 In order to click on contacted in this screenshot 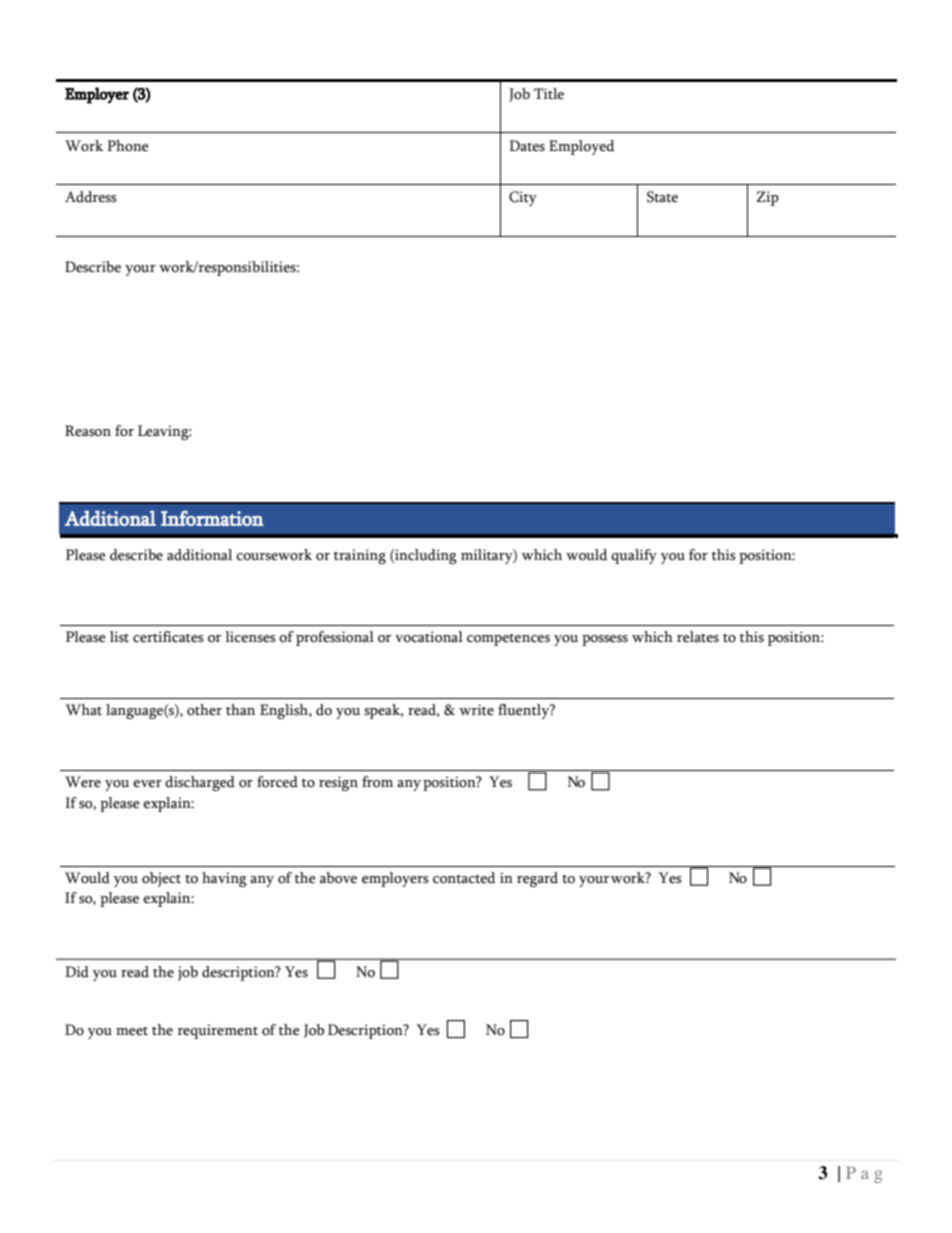, I will do `click(464, 878)`.
